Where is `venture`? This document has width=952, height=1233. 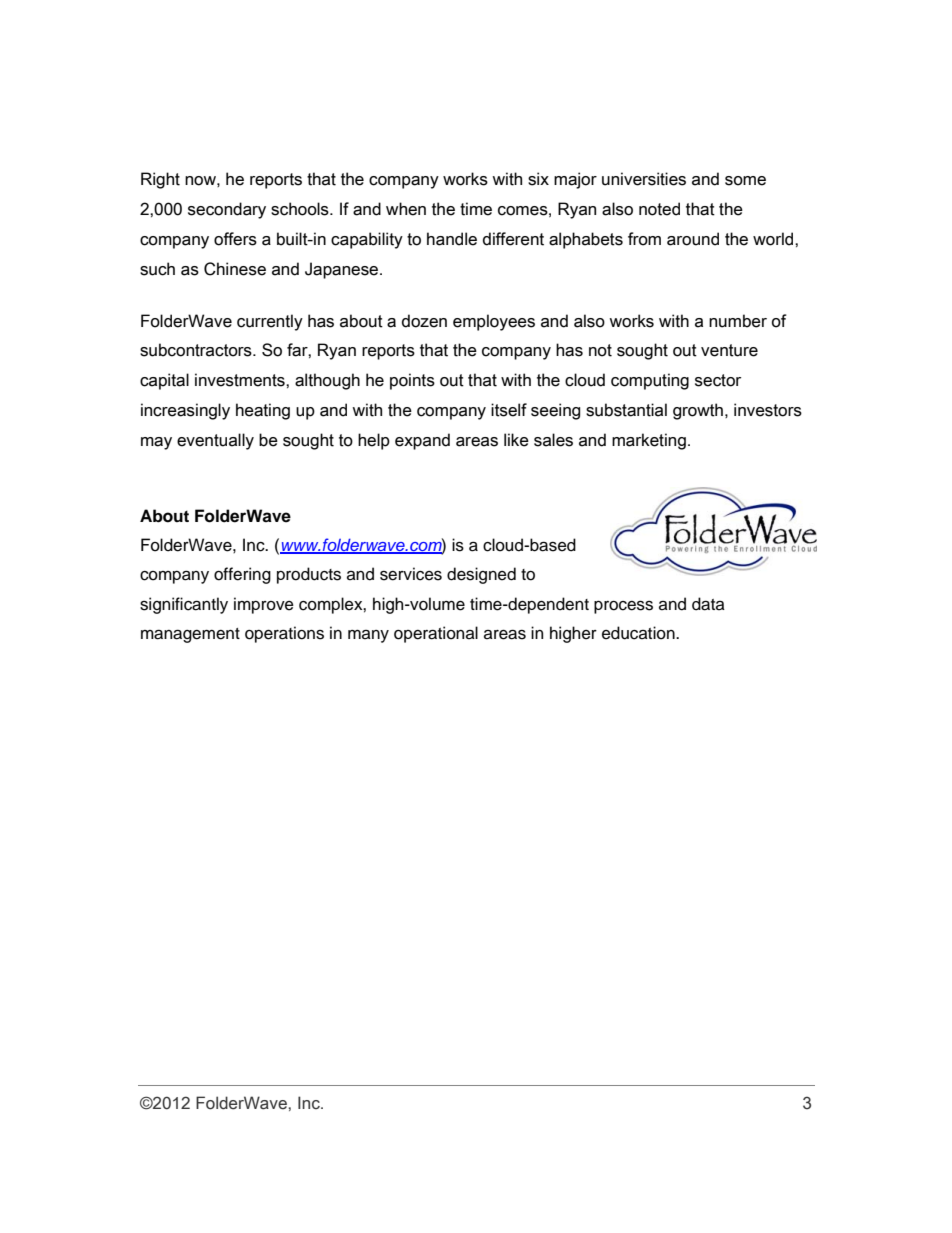 venture is located at coordinates (729, 350).
